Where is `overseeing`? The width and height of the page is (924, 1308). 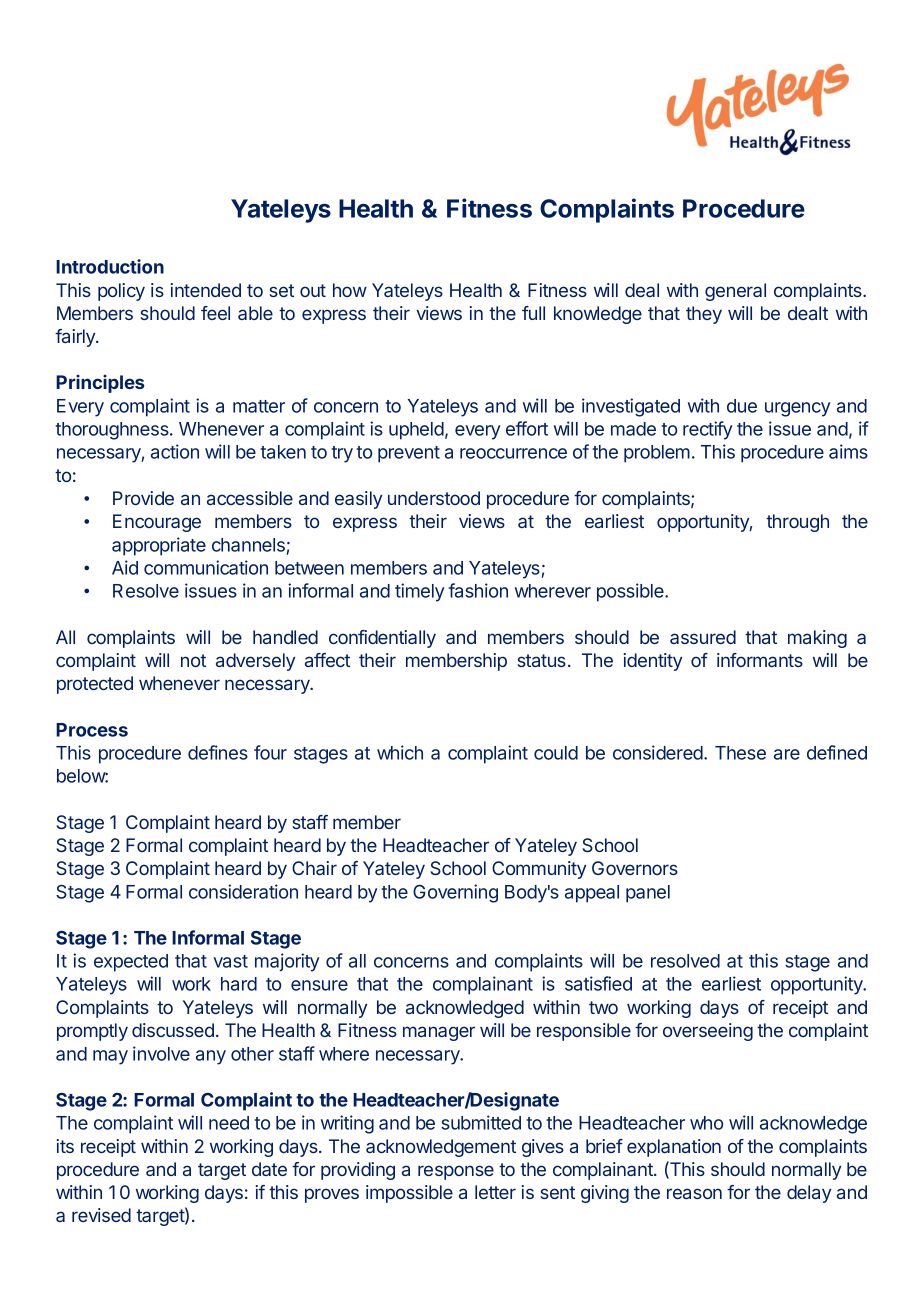 overseeing is located at coordinates (708, 1032).
